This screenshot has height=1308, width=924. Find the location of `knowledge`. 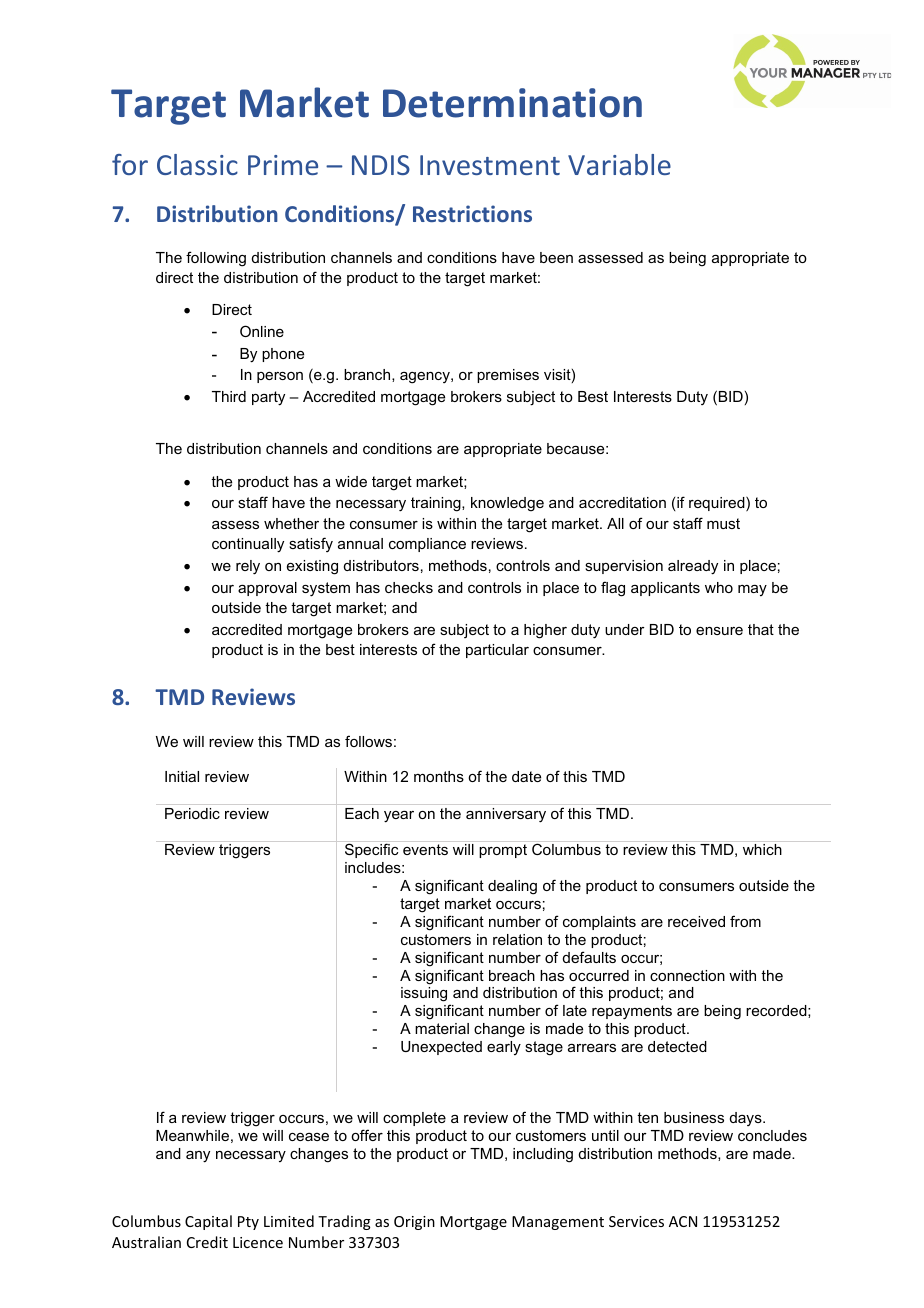

knowledge is located at coordinates (507, 504).
